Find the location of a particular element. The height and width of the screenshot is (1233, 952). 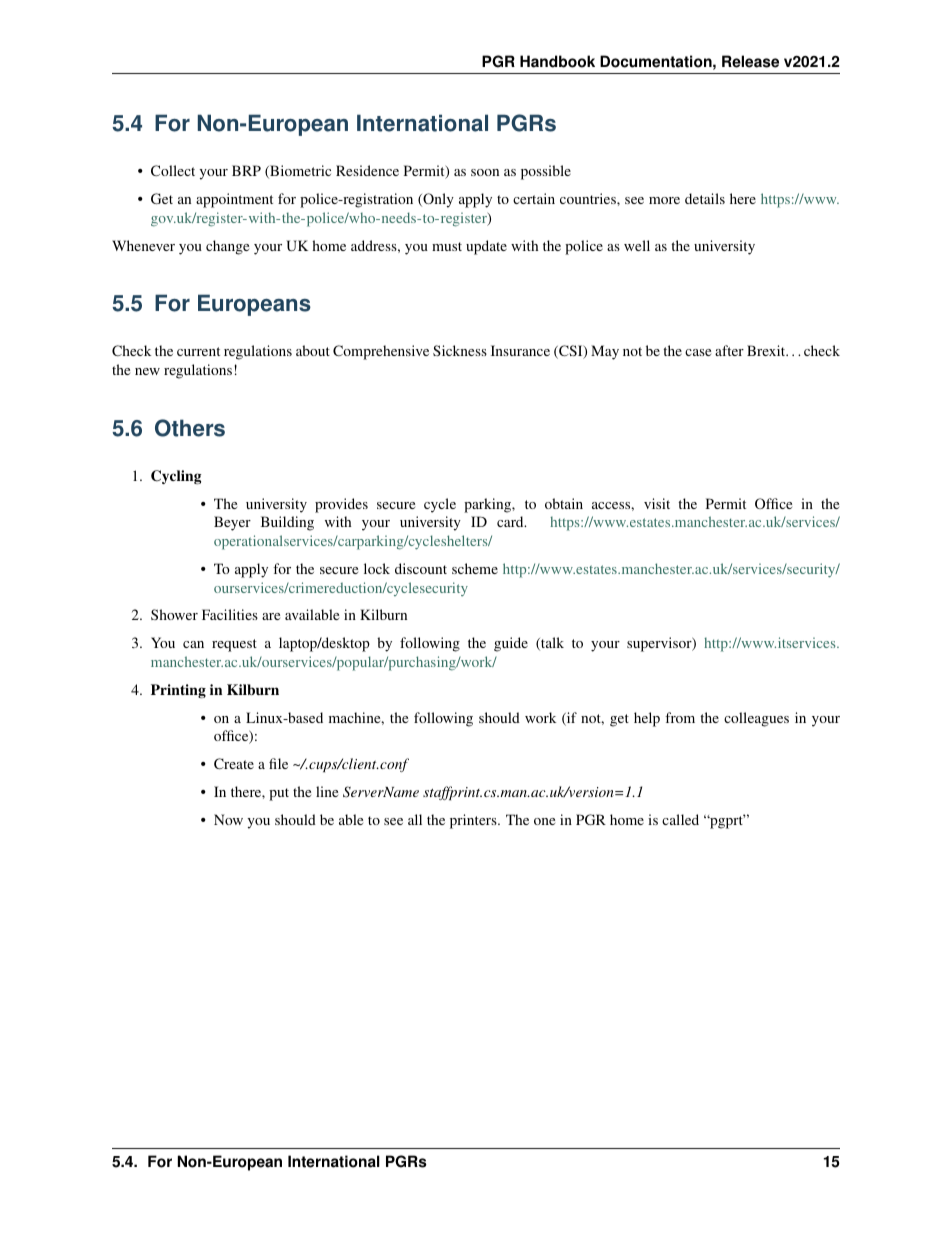

Facilities is located at coordinates (230, 614).
